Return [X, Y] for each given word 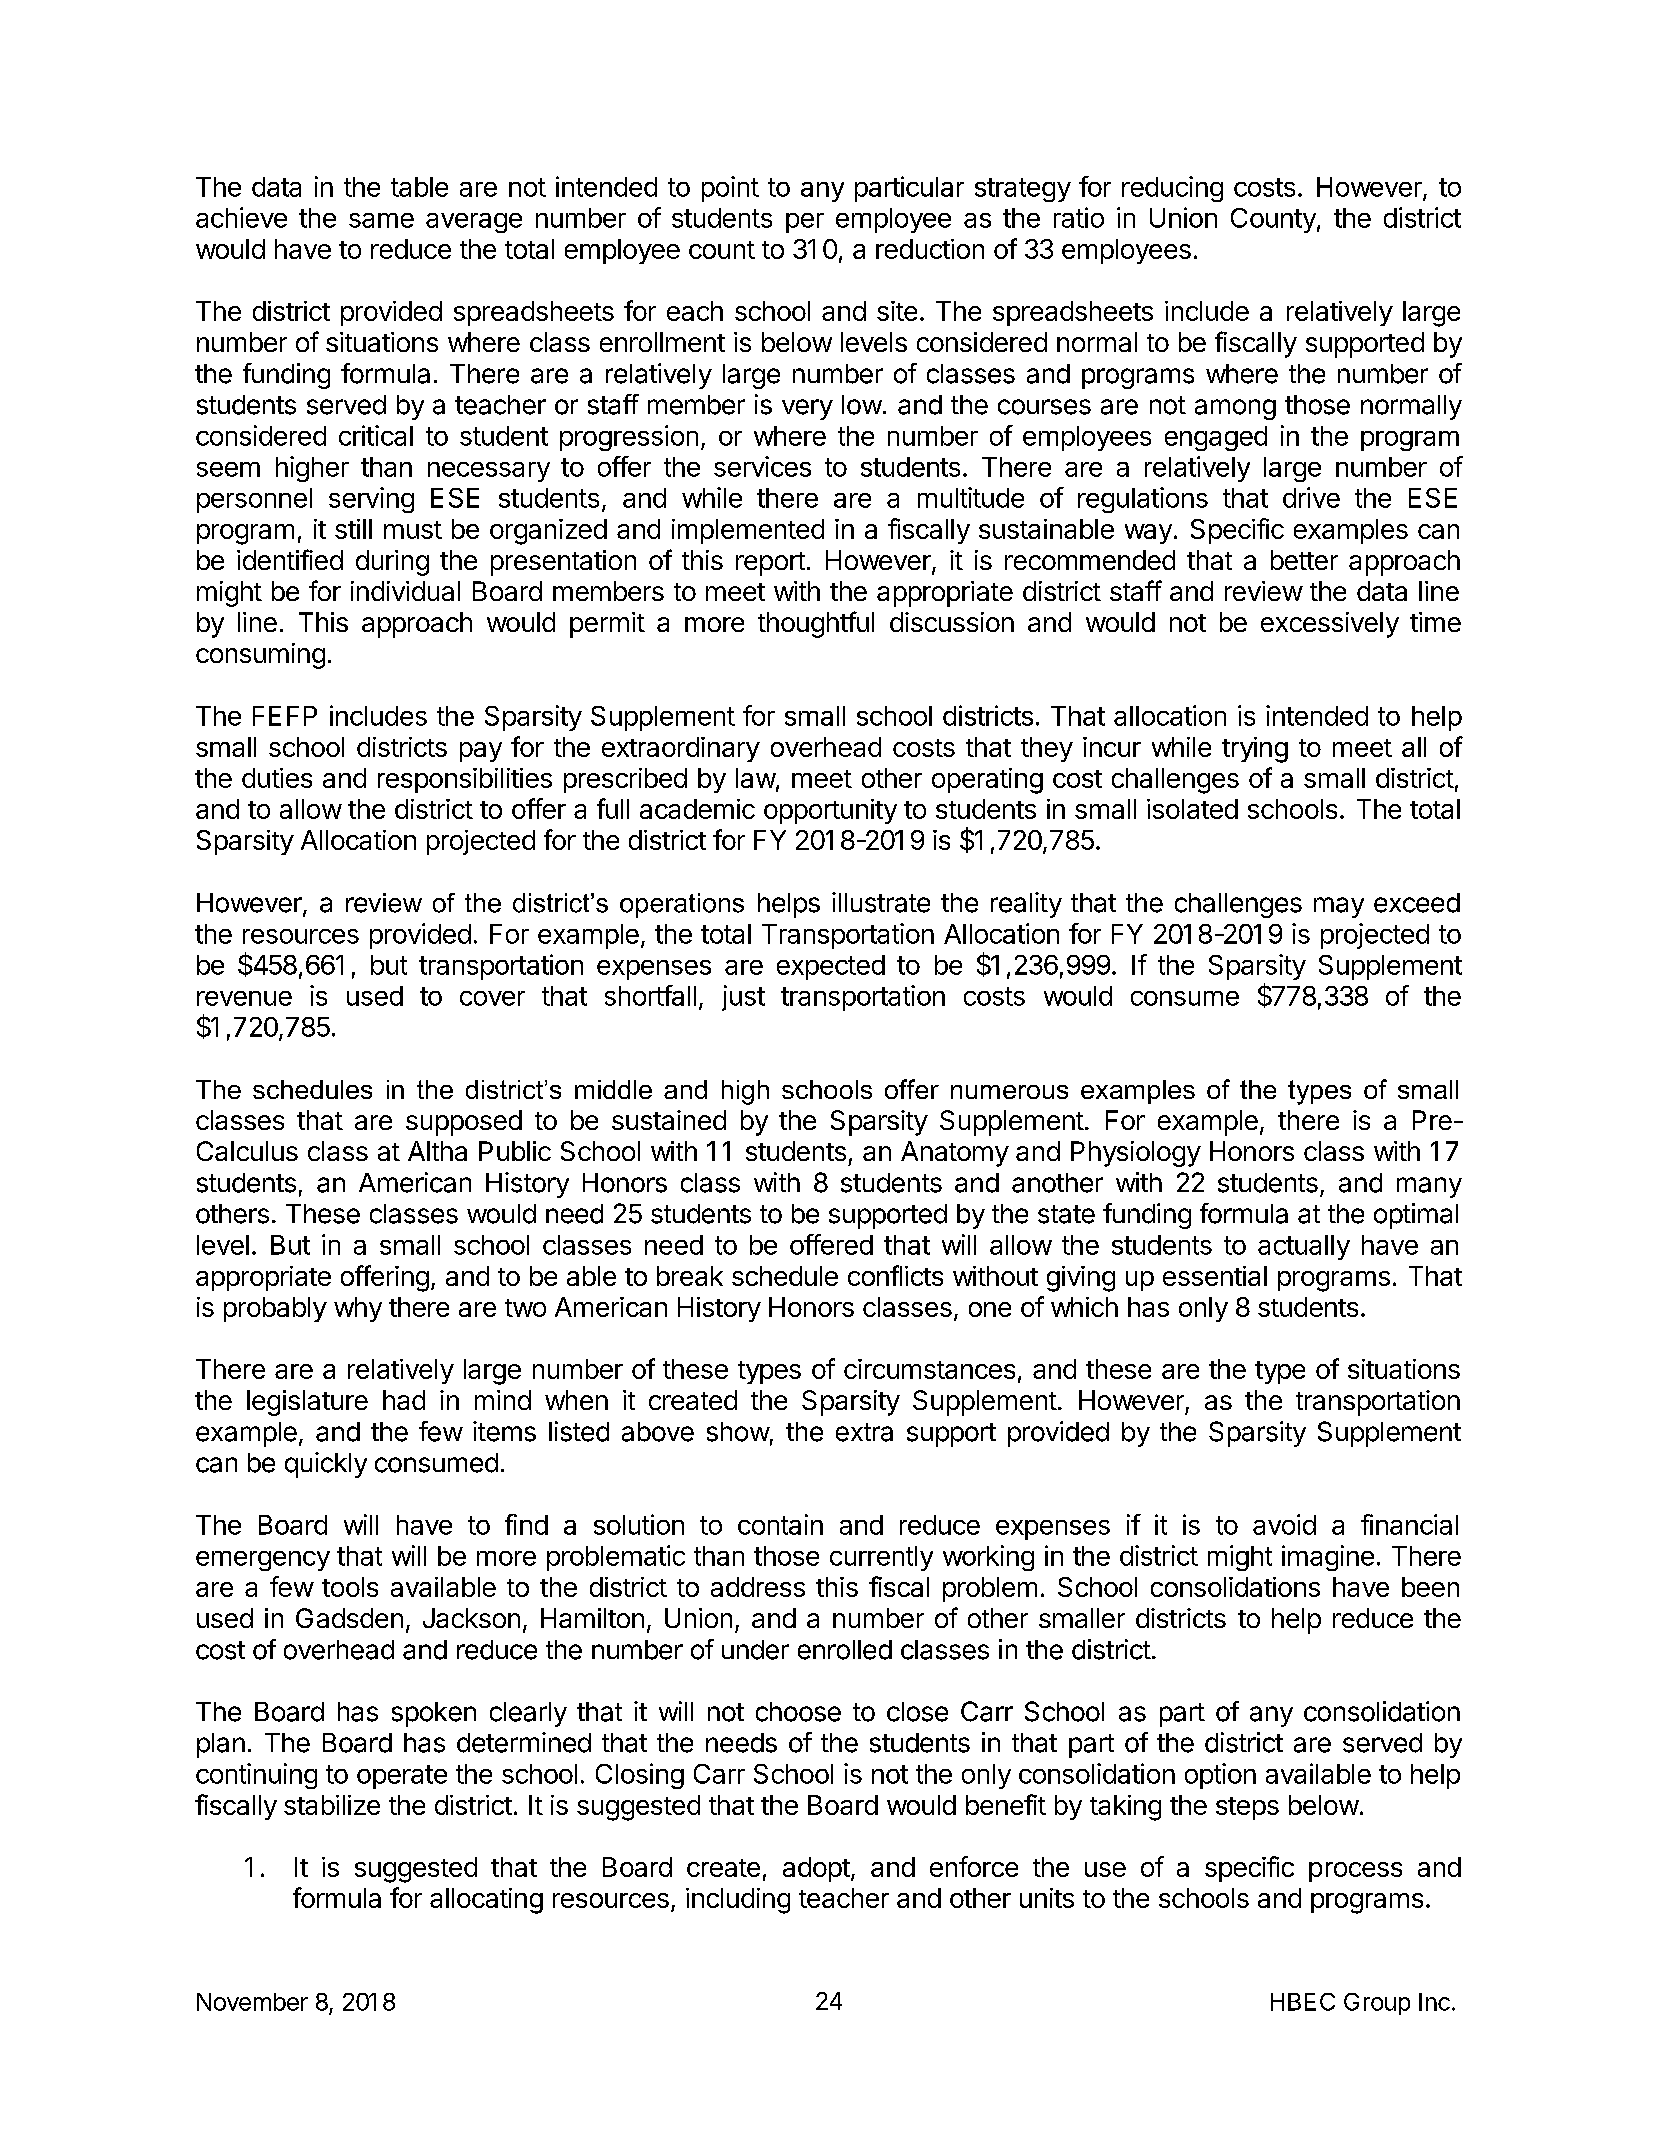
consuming [260, 656]
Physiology [1136, 1154]
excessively [1330, 625]
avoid [1284, 1524]
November [252, 2002]
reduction [930, 249]
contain [780, 1524]
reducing [1172, 189]
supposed [464, 1123]
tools [350, 1587]
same [381, 220]
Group [1377, 2004]
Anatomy [955, 1154]
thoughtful [816, 624]
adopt [816, 1869]
